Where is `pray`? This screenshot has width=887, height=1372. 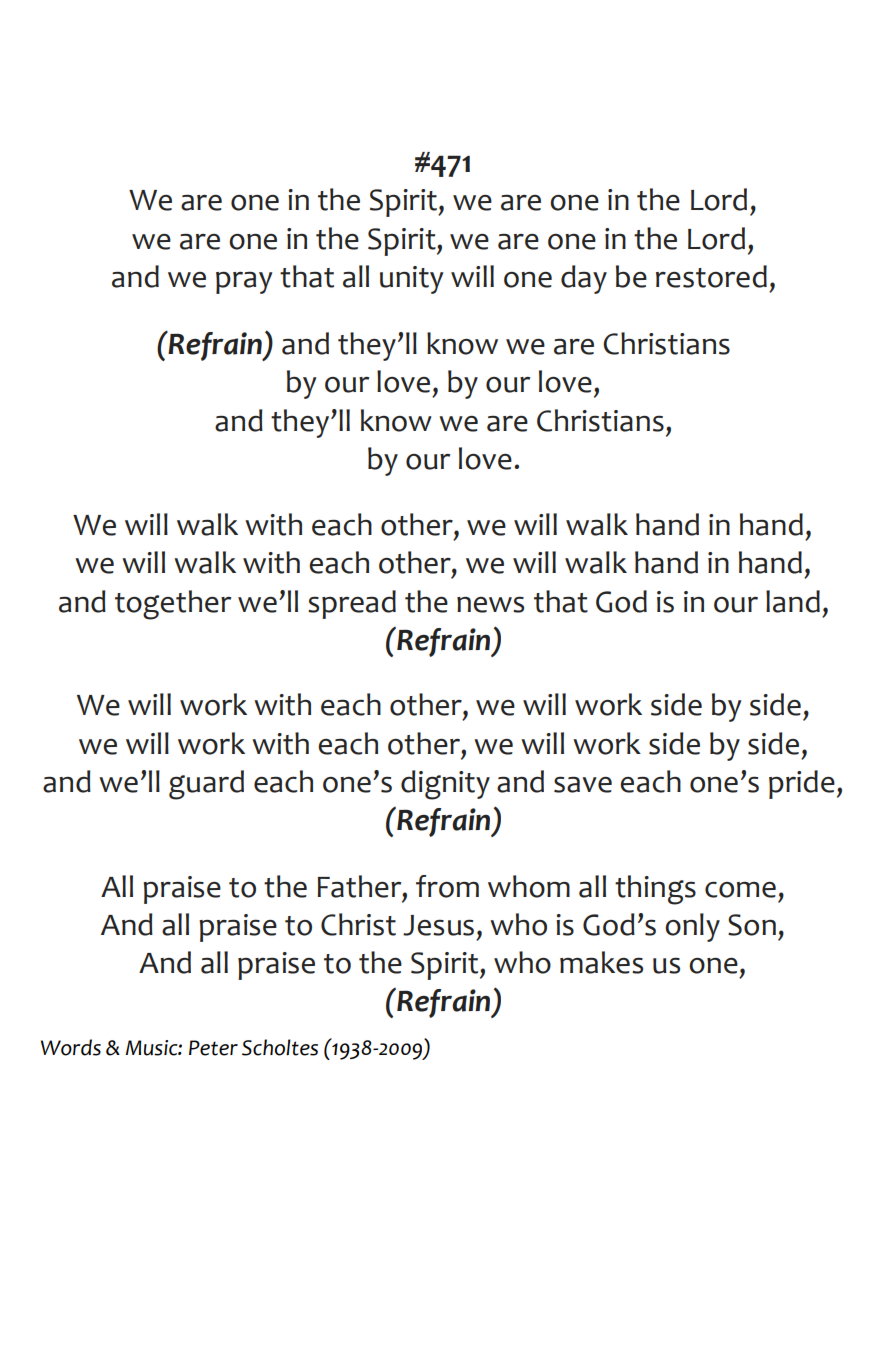
pray is located at coordinates (244, 283).
